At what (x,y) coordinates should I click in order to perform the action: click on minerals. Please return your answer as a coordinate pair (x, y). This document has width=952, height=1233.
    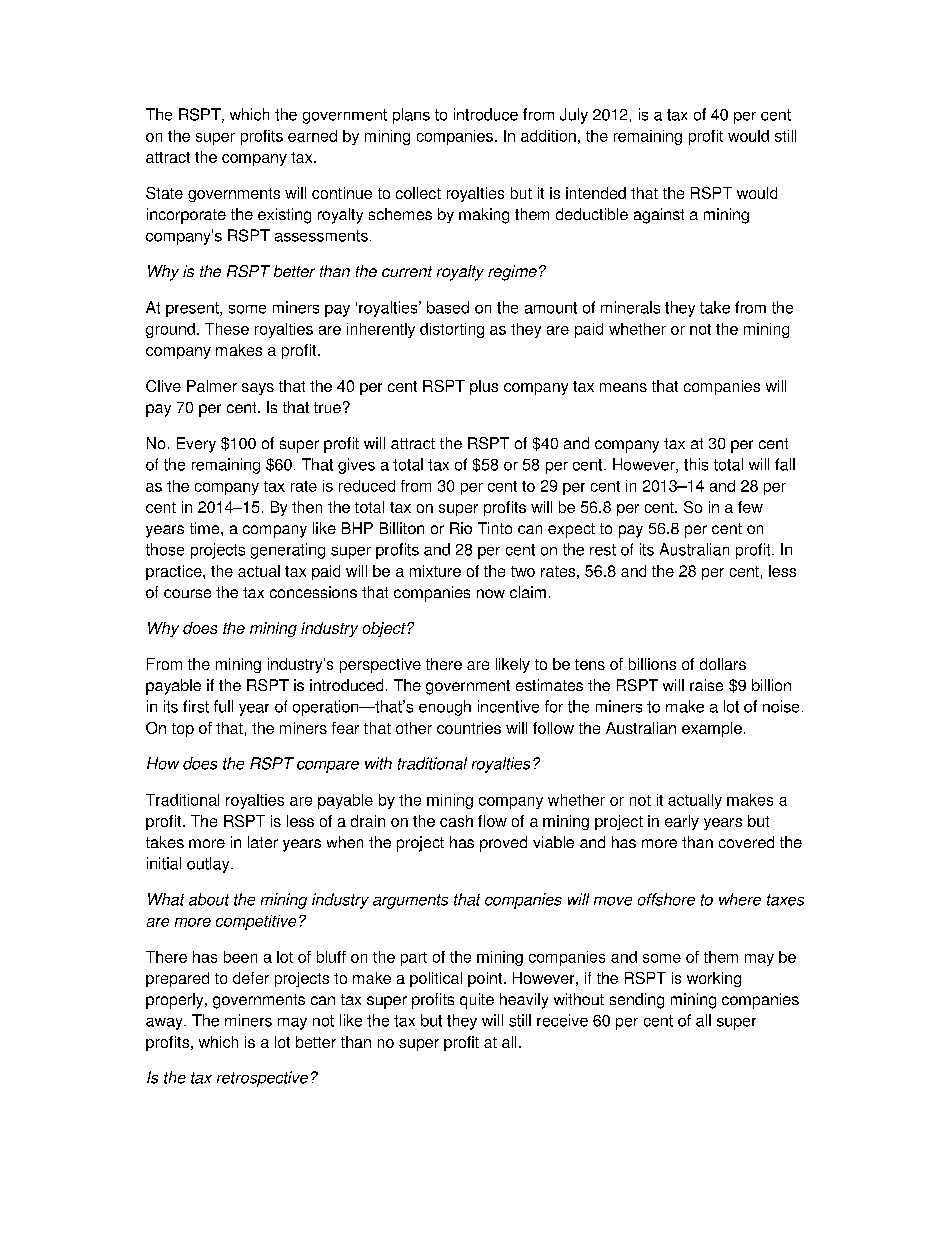
    Looking at the image, I should click on (630, 307).
